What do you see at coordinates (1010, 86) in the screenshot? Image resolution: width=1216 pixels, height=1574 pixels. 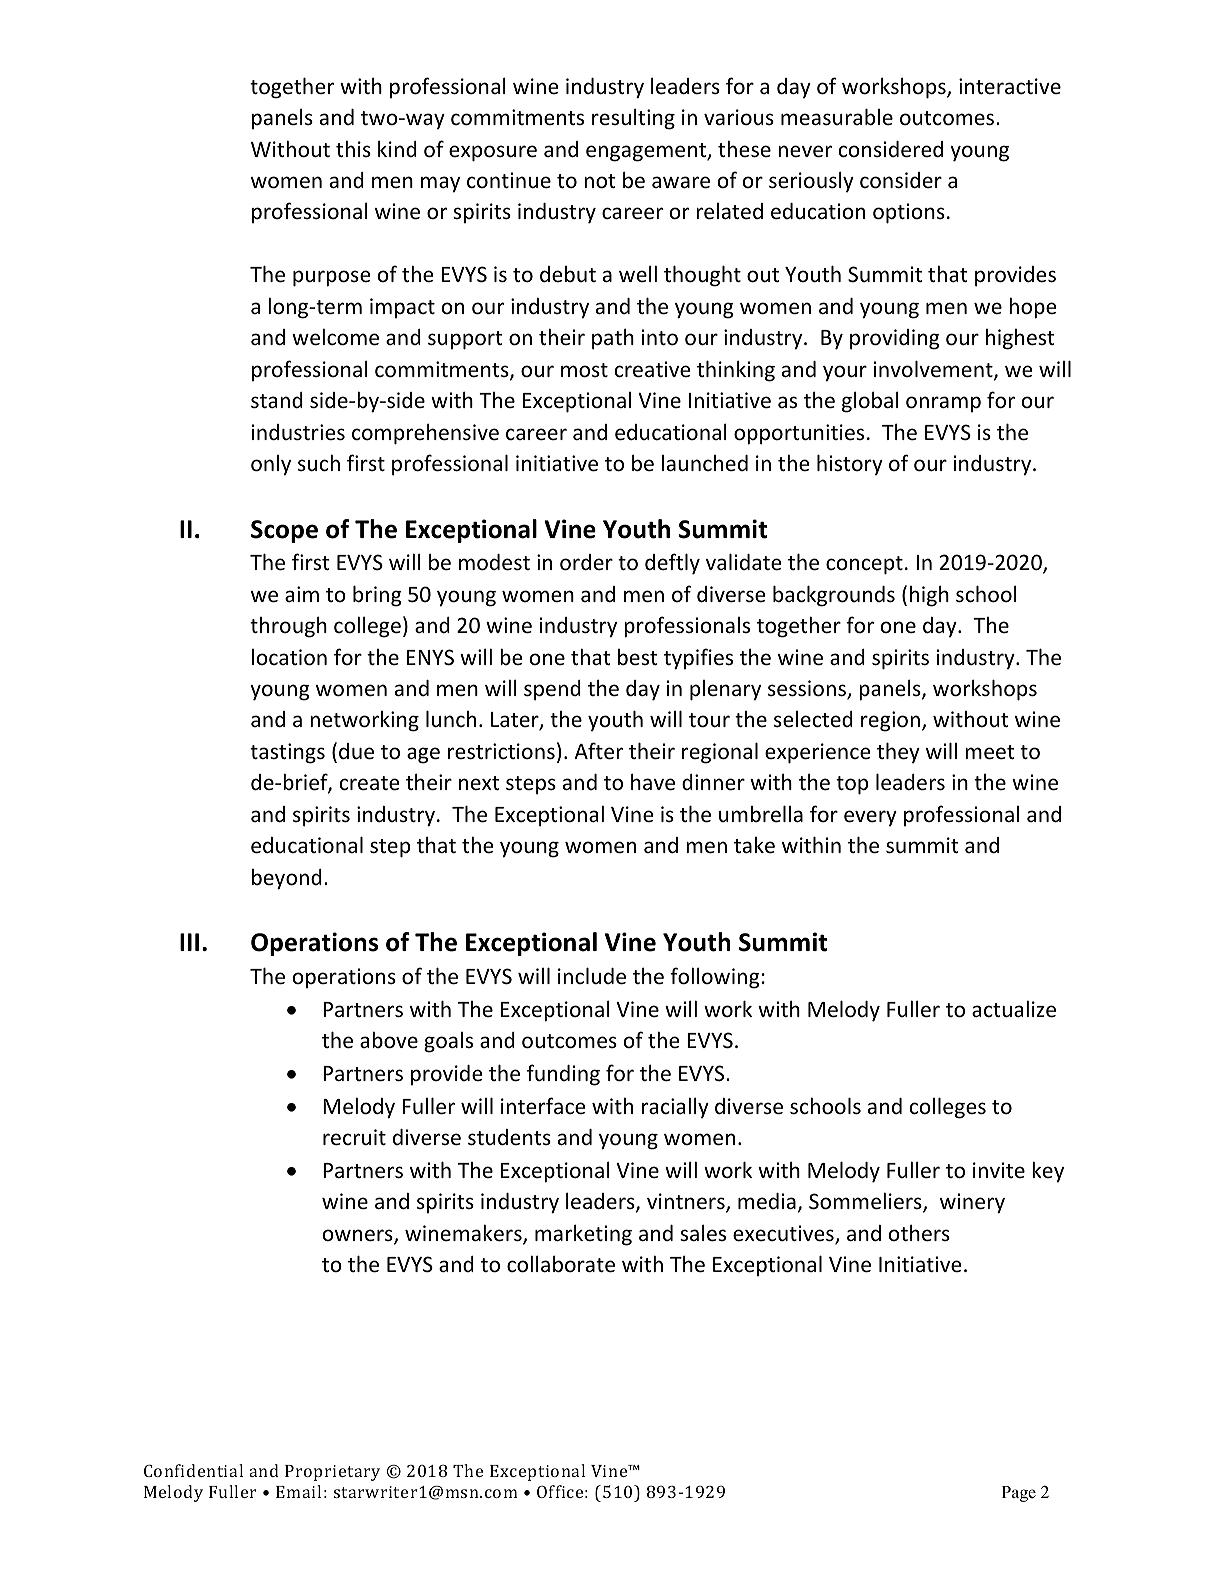 I see `interactive` at bounding box center [1010, 86].
